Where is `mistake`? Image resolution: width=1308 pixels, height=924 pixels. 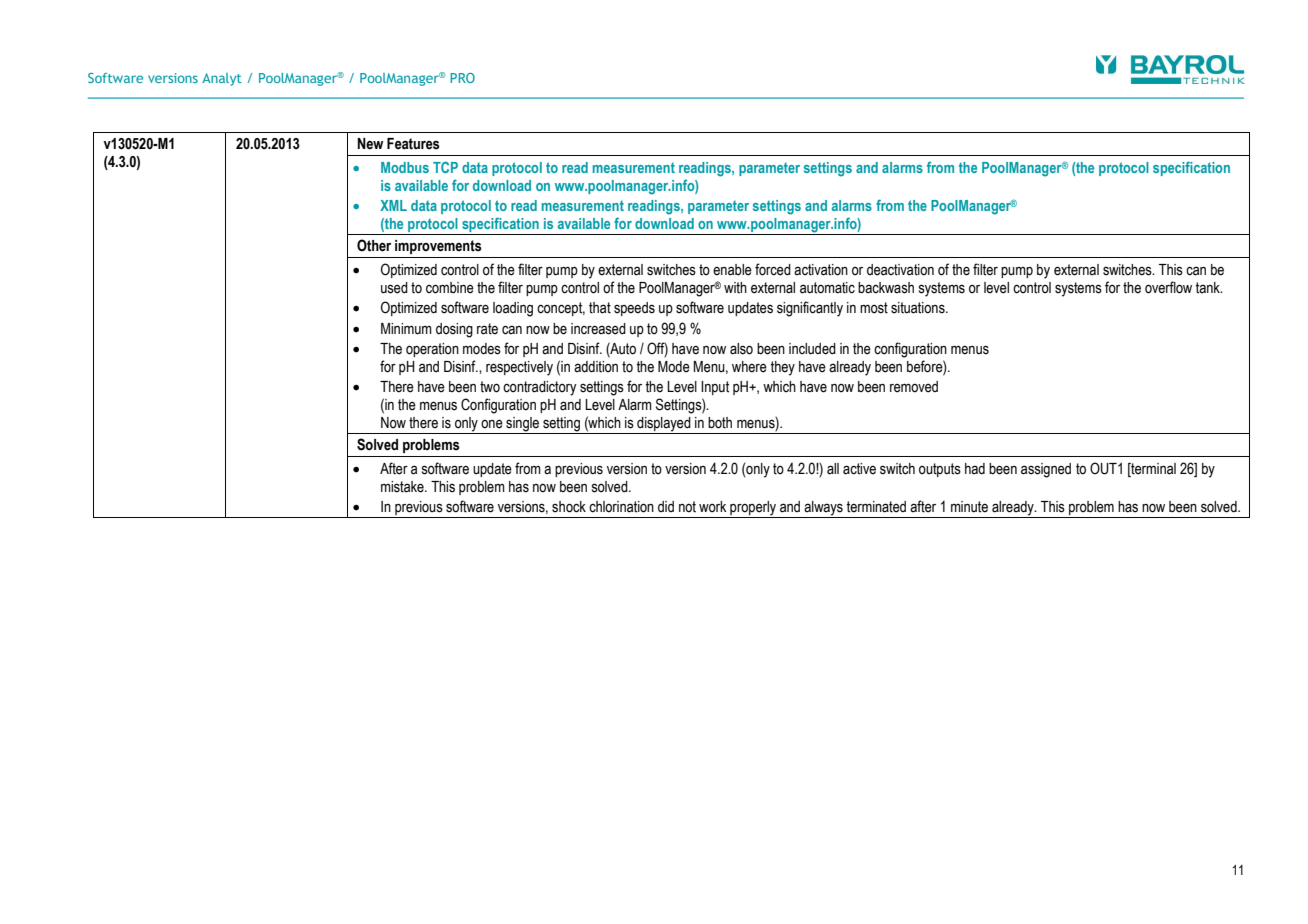
mistake is located at coordinates (403, 487).
